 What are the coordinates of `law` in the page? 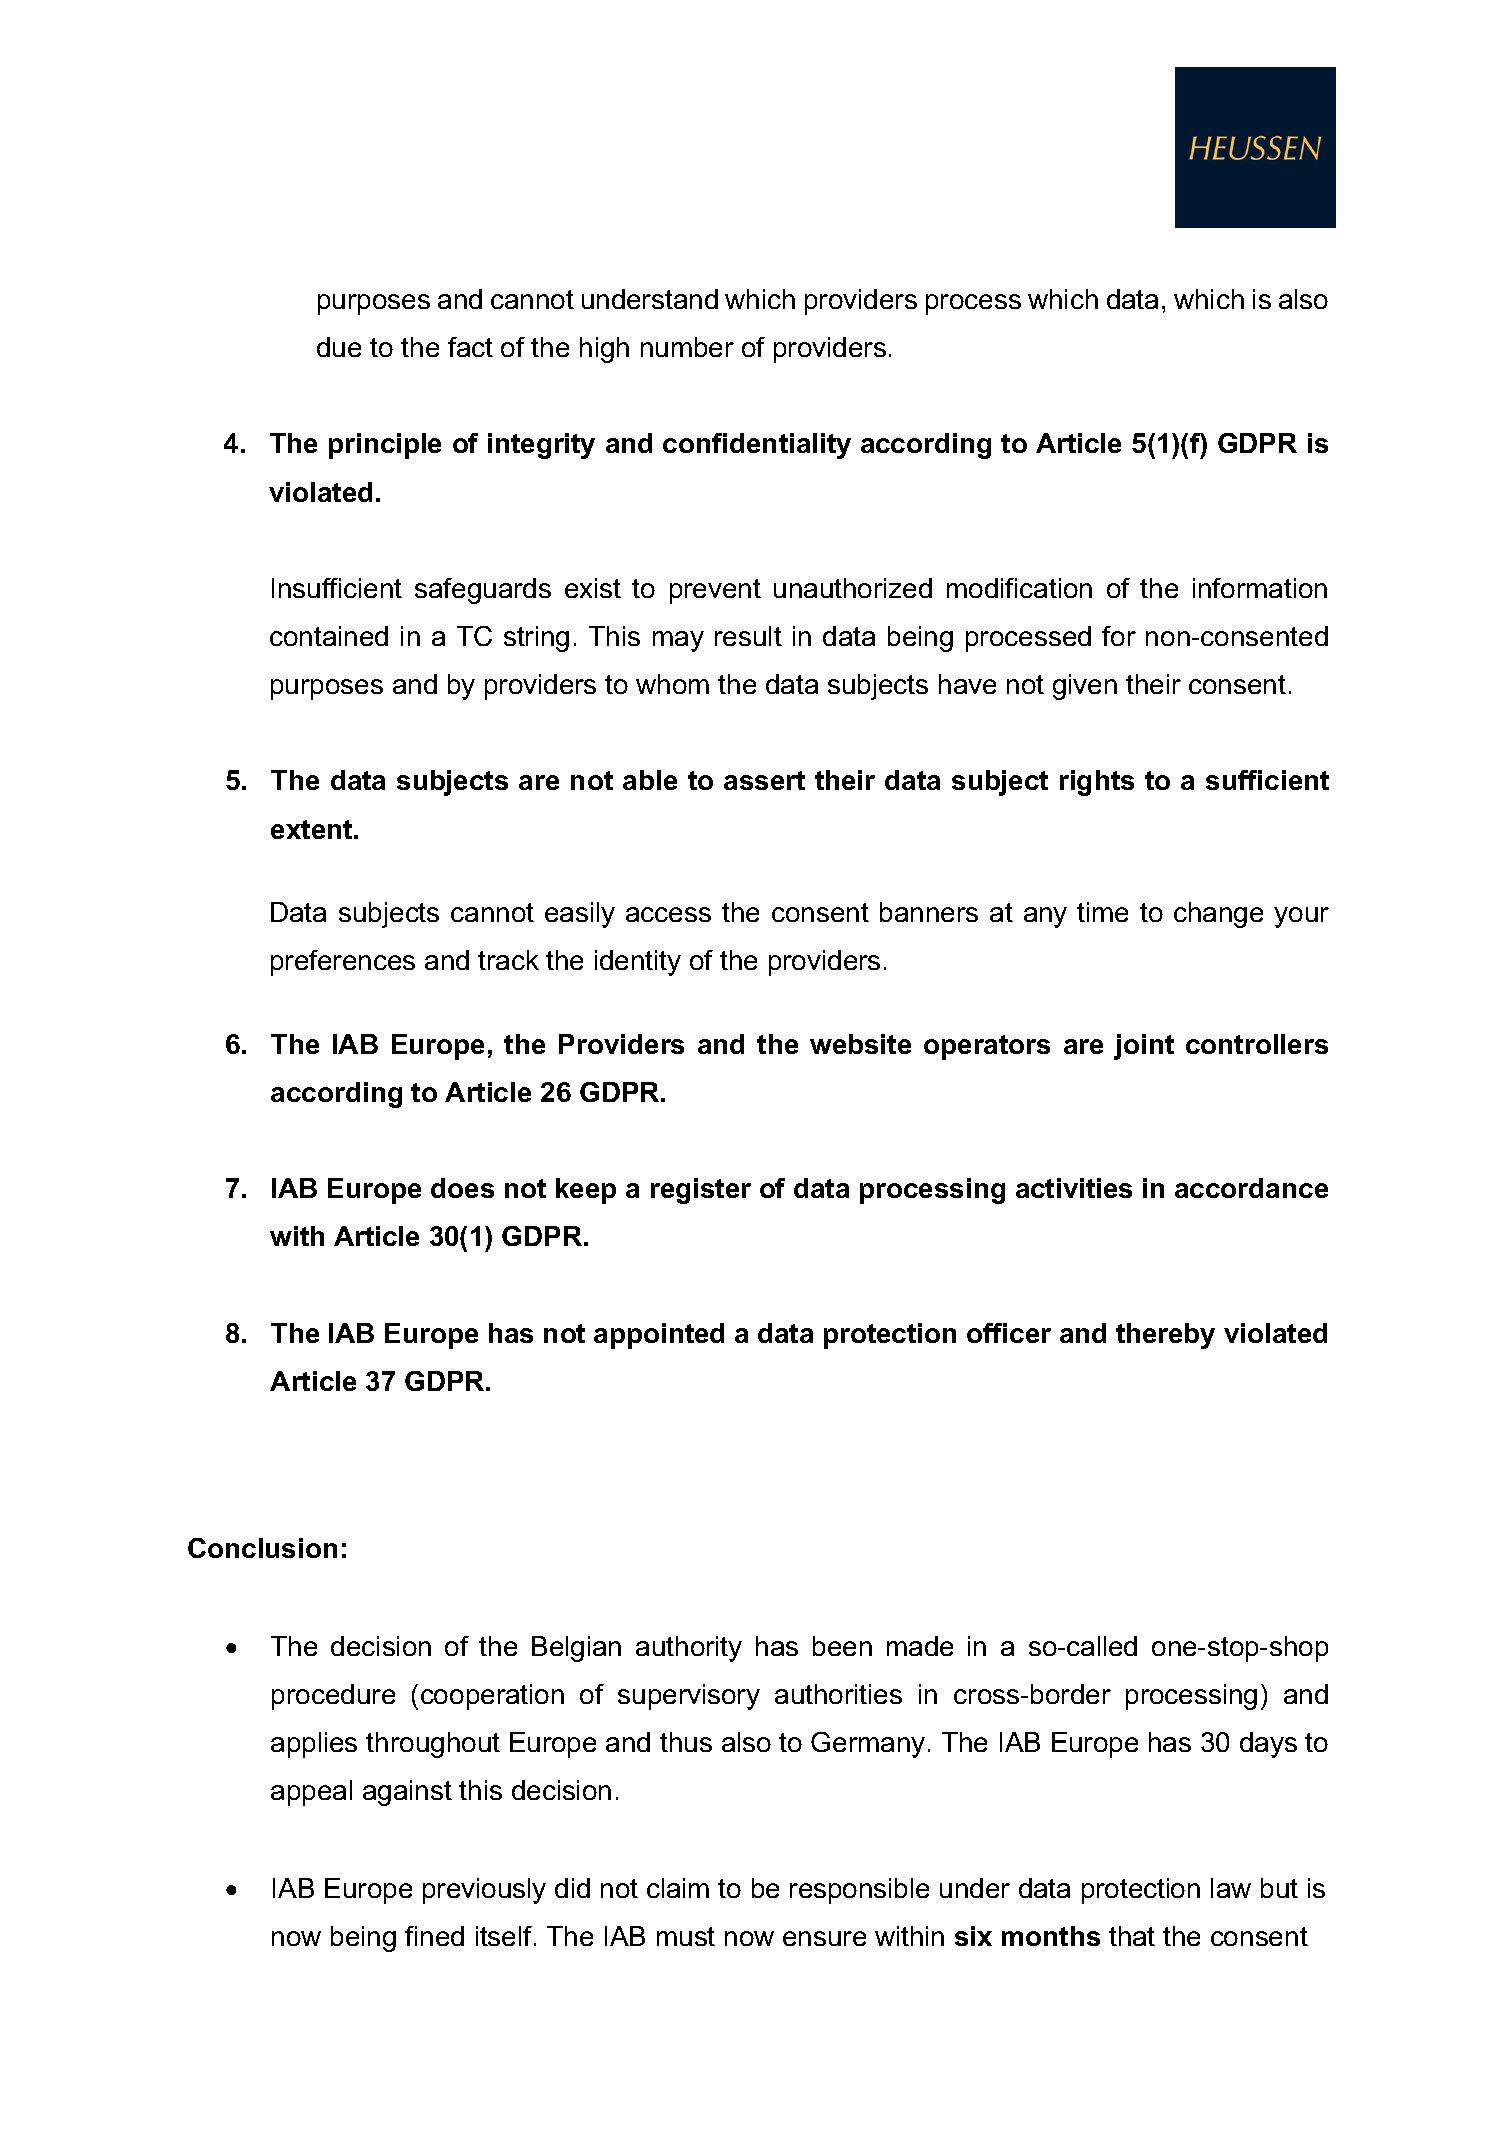 It's located at (1231, 1888).
